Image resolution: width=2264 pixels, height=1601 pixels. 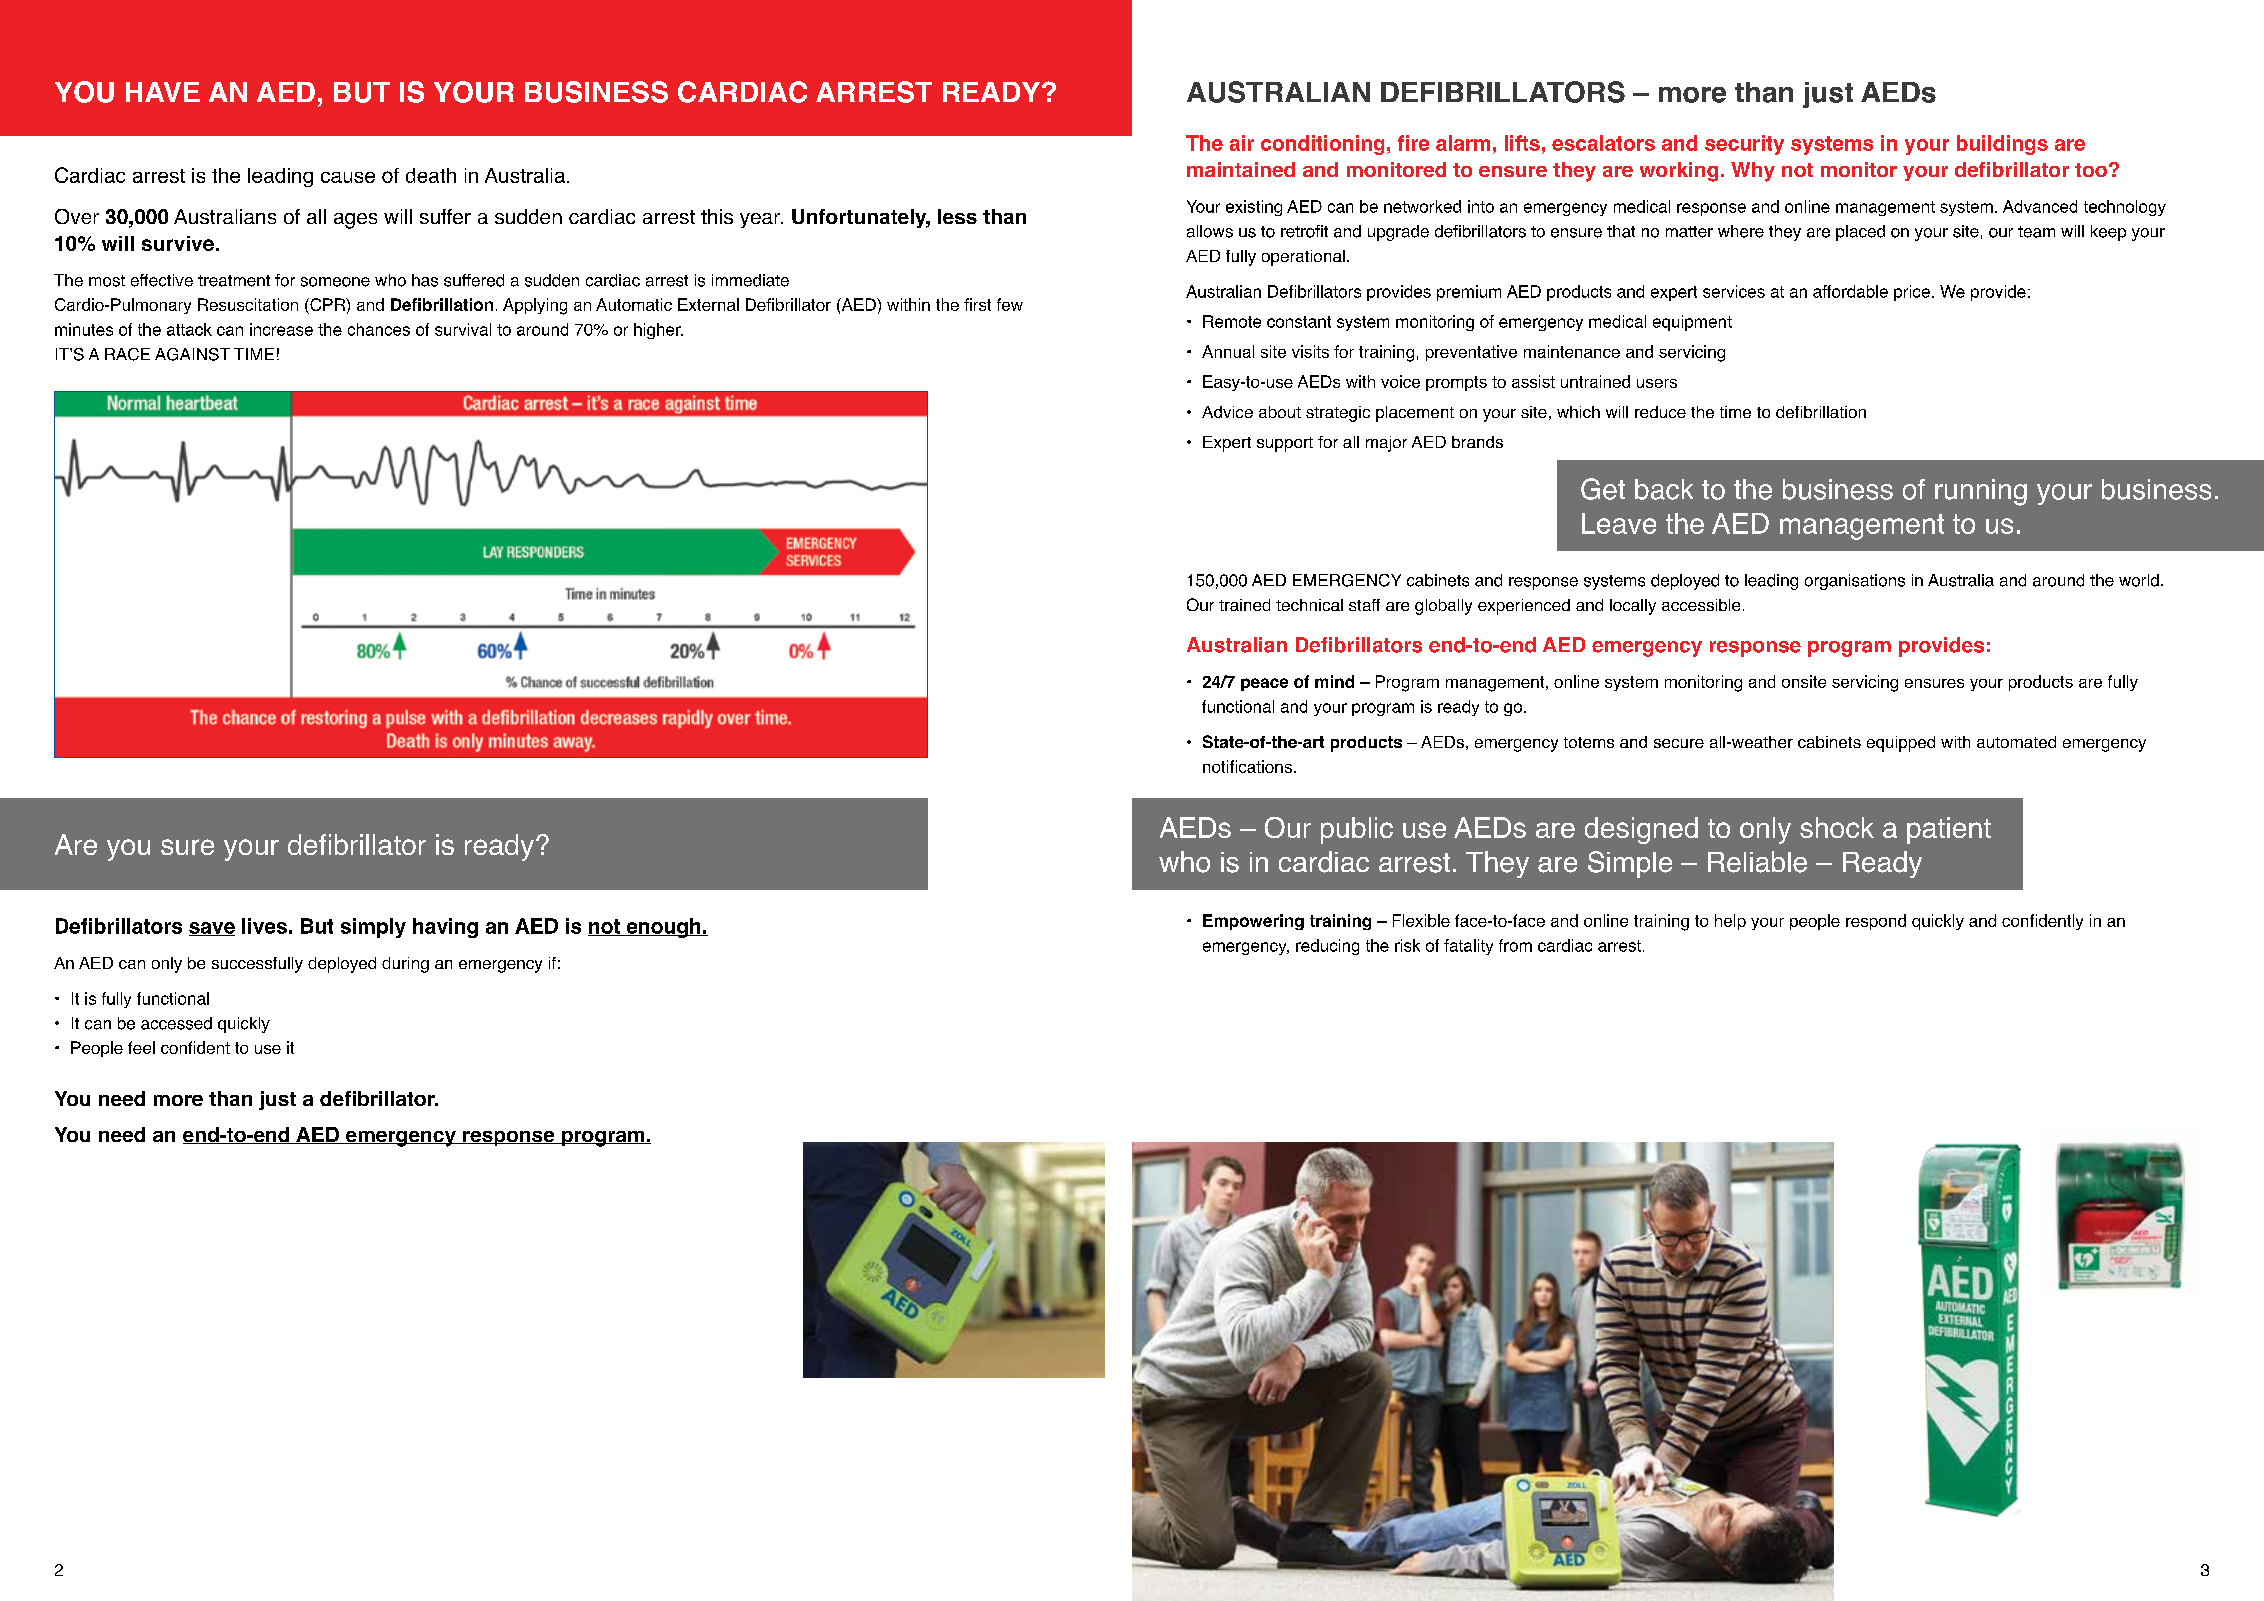 I want to click on Advice, so click(x=1227, y=412).
